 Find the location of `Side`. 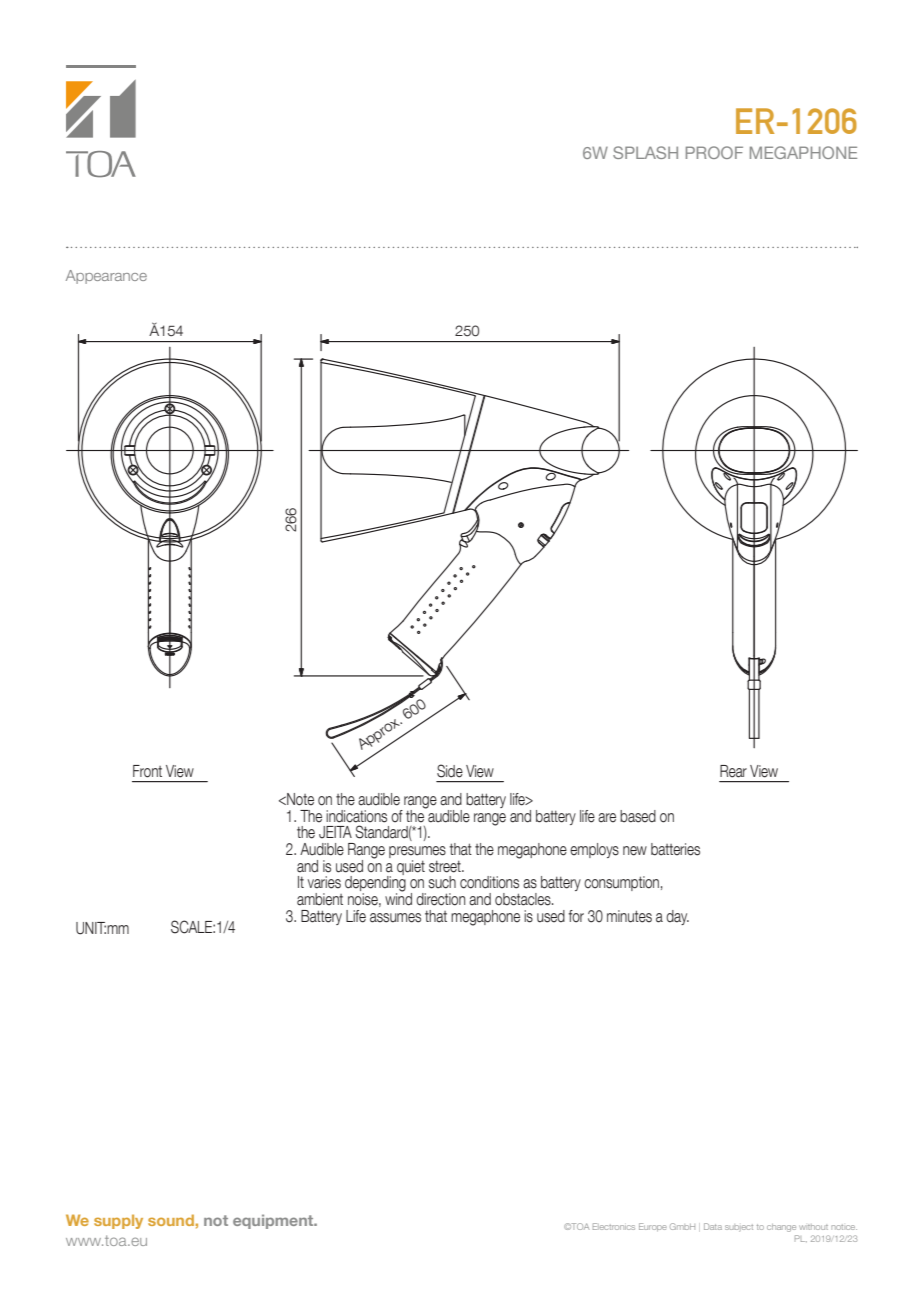

Side is located at coordinates (450, 771).
